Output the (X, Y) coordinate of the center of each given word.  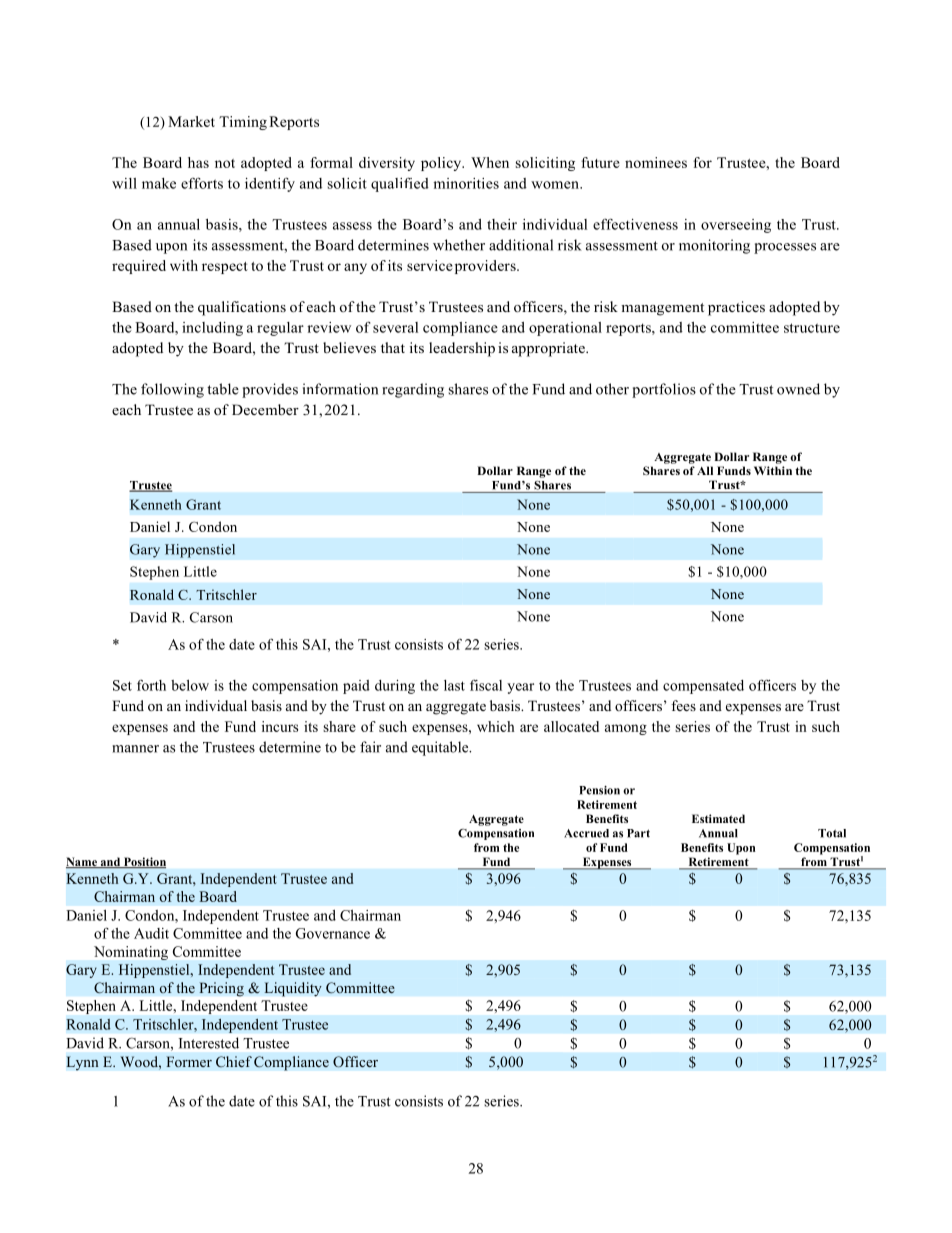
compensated (703, 687)
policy (442, 164)
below (190, 685)
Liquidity (293, 989)
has (198, 162)
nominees (656, 162)
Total (832, 833)
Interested (209, 1043)
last (454, 685)
